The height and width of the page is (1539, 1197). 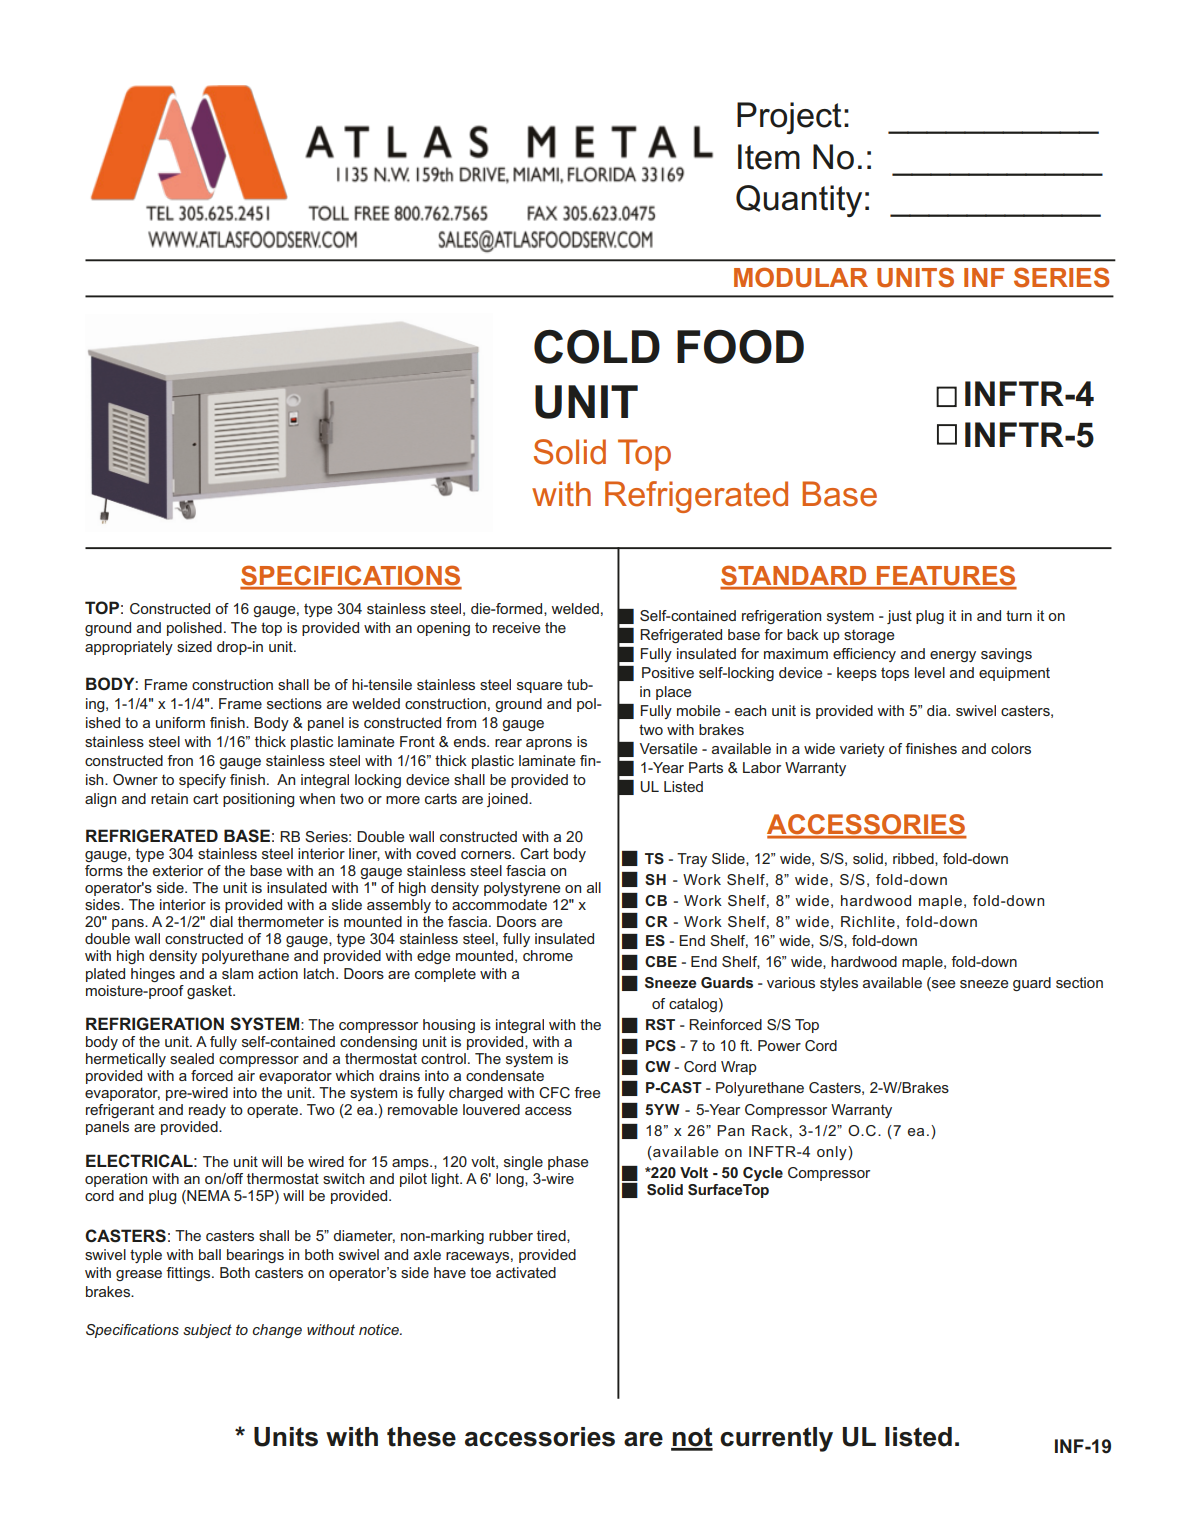 I want to click on FOOD, so click(x=740, y=346).
